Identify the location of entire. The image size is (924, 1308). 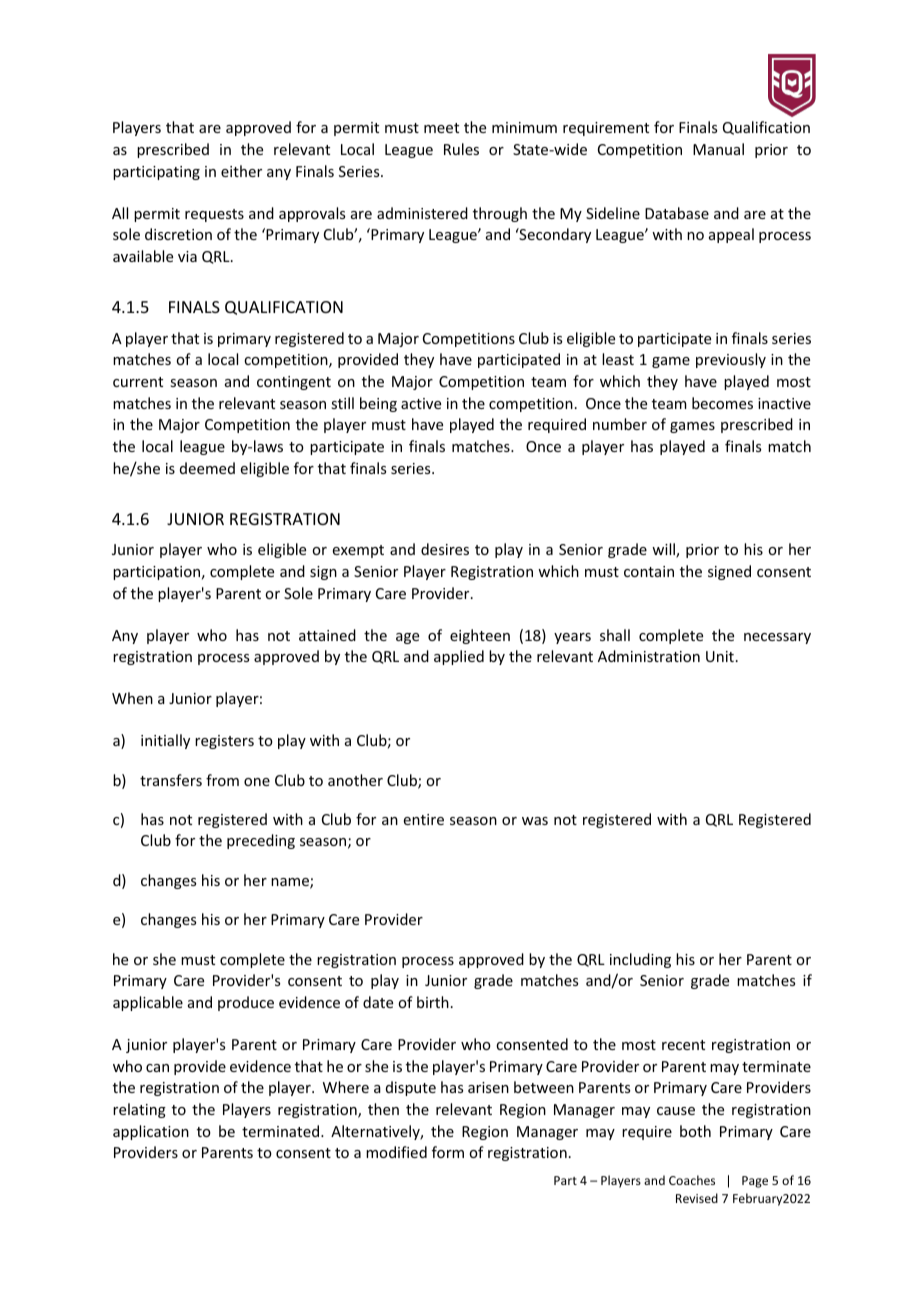
(424, 819).
